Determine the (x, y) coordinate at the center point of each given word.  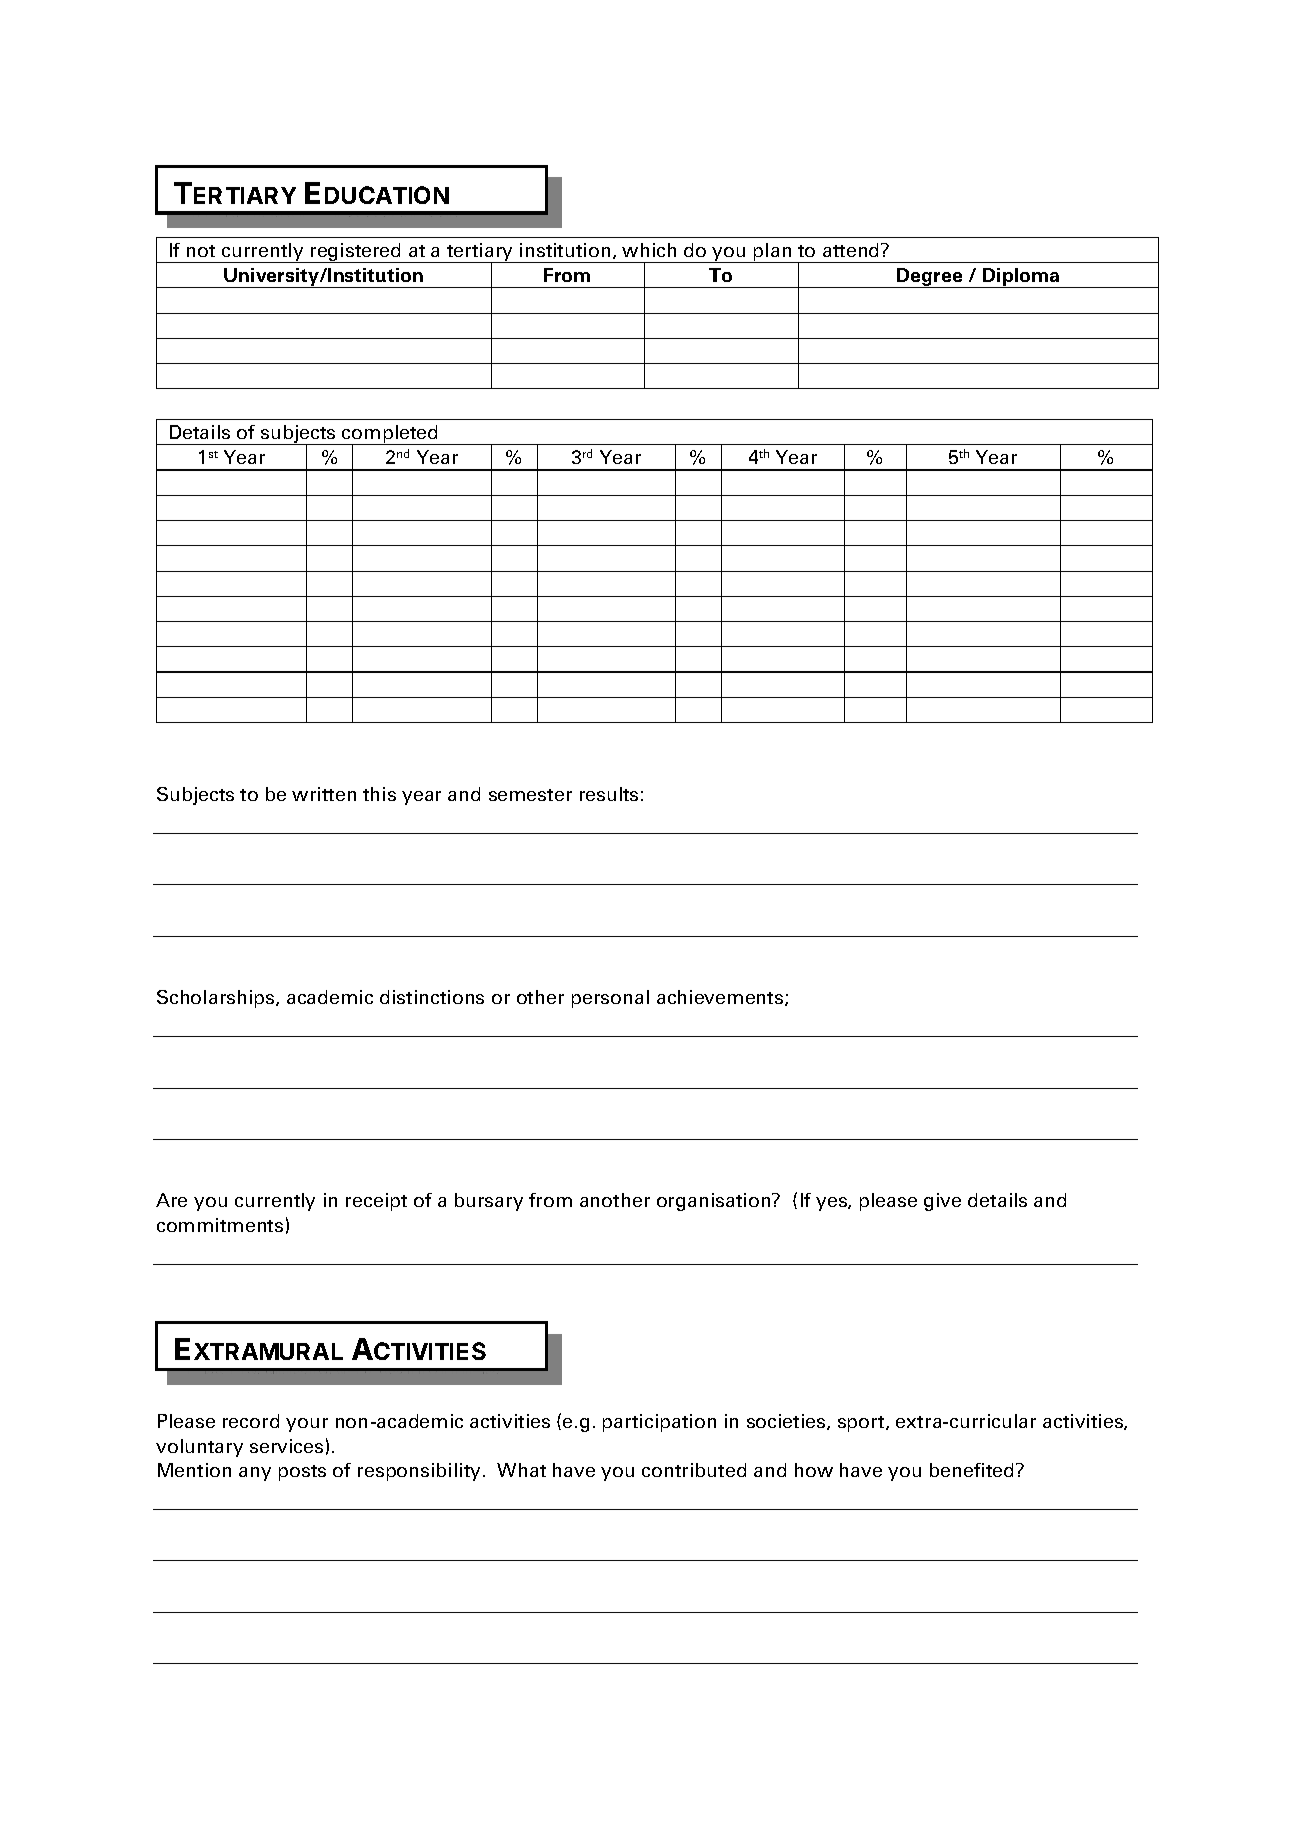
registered (356, 253)
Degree (930, 278)
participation (659, 1423)
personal (610, 999)
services (286, 1446)
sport (862, 1424)
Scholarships (217, 999)
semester (530, 795)
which (649, 250)
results (609, 794)
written (324, 794)
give (942, 1202)
